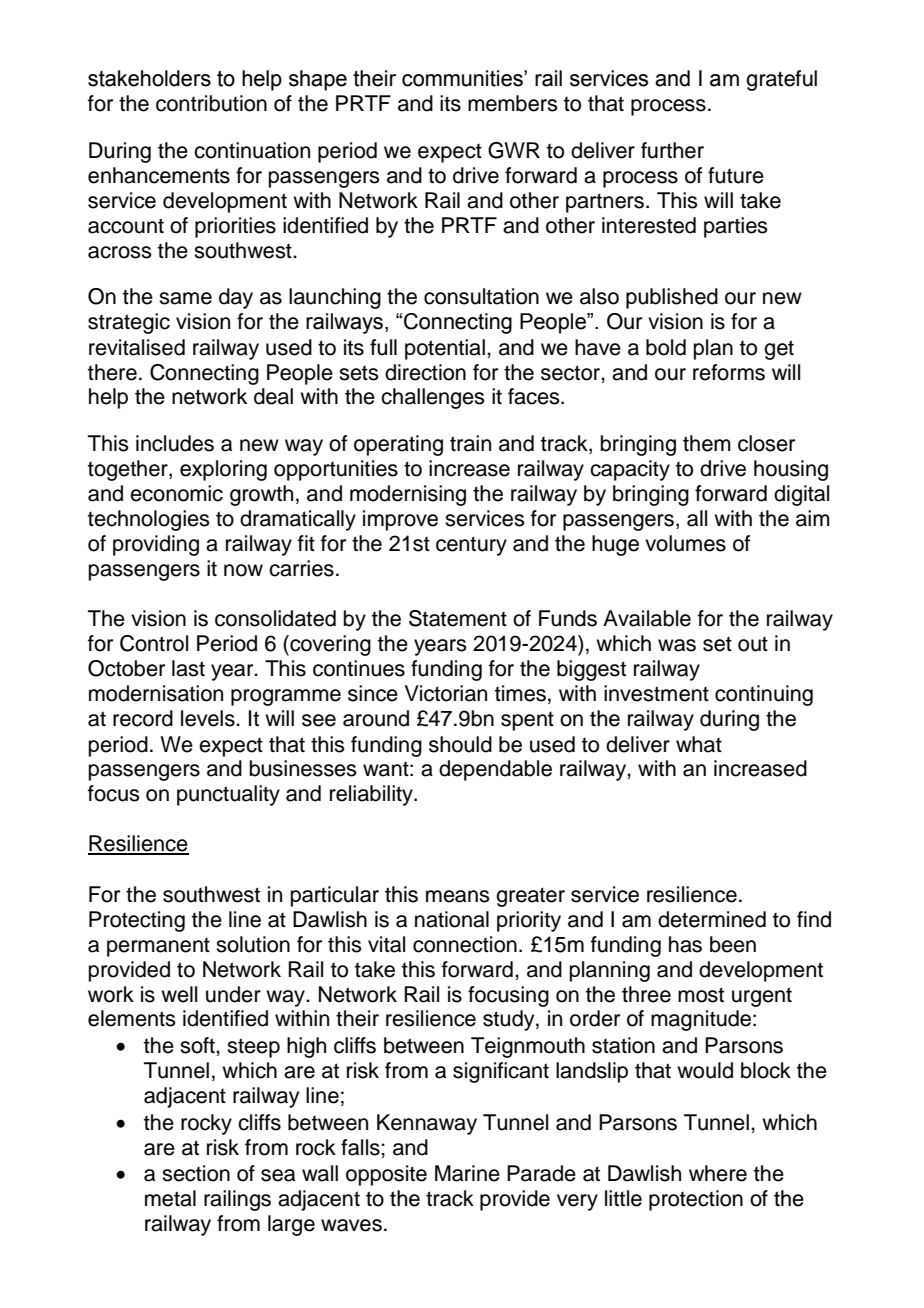  I want to click on where, so click(718, 1173).
